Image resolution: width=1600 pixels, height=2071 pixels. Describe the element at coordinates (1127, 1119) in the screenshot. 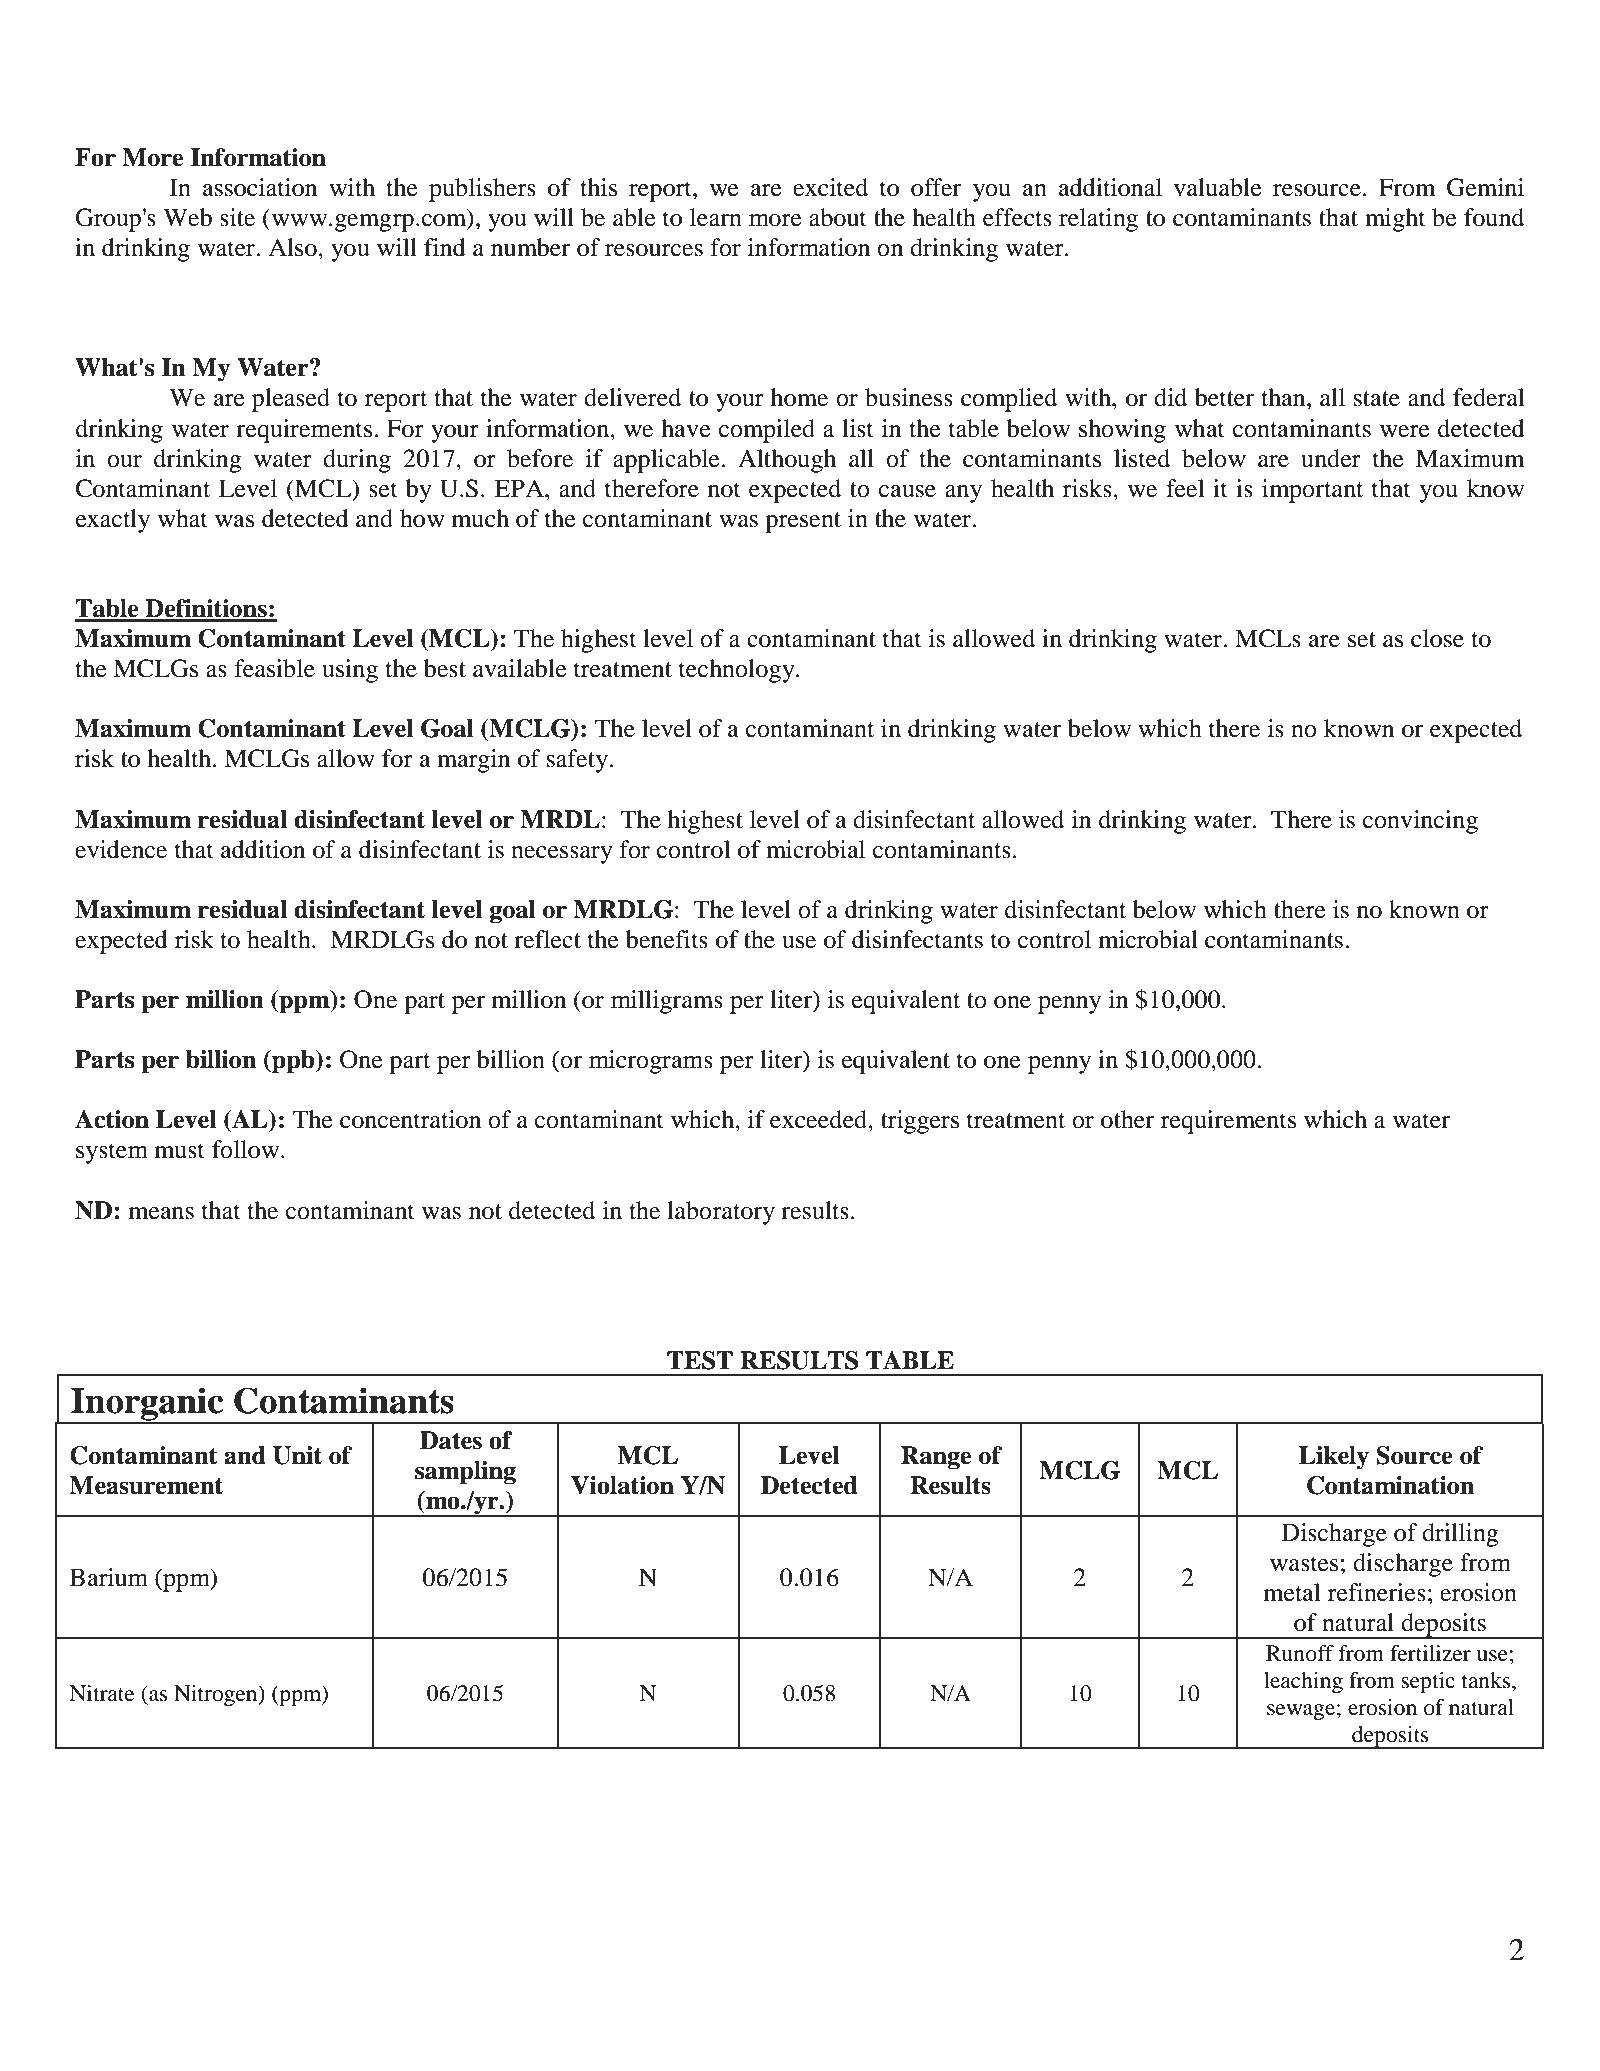

I see `other` at that location.
